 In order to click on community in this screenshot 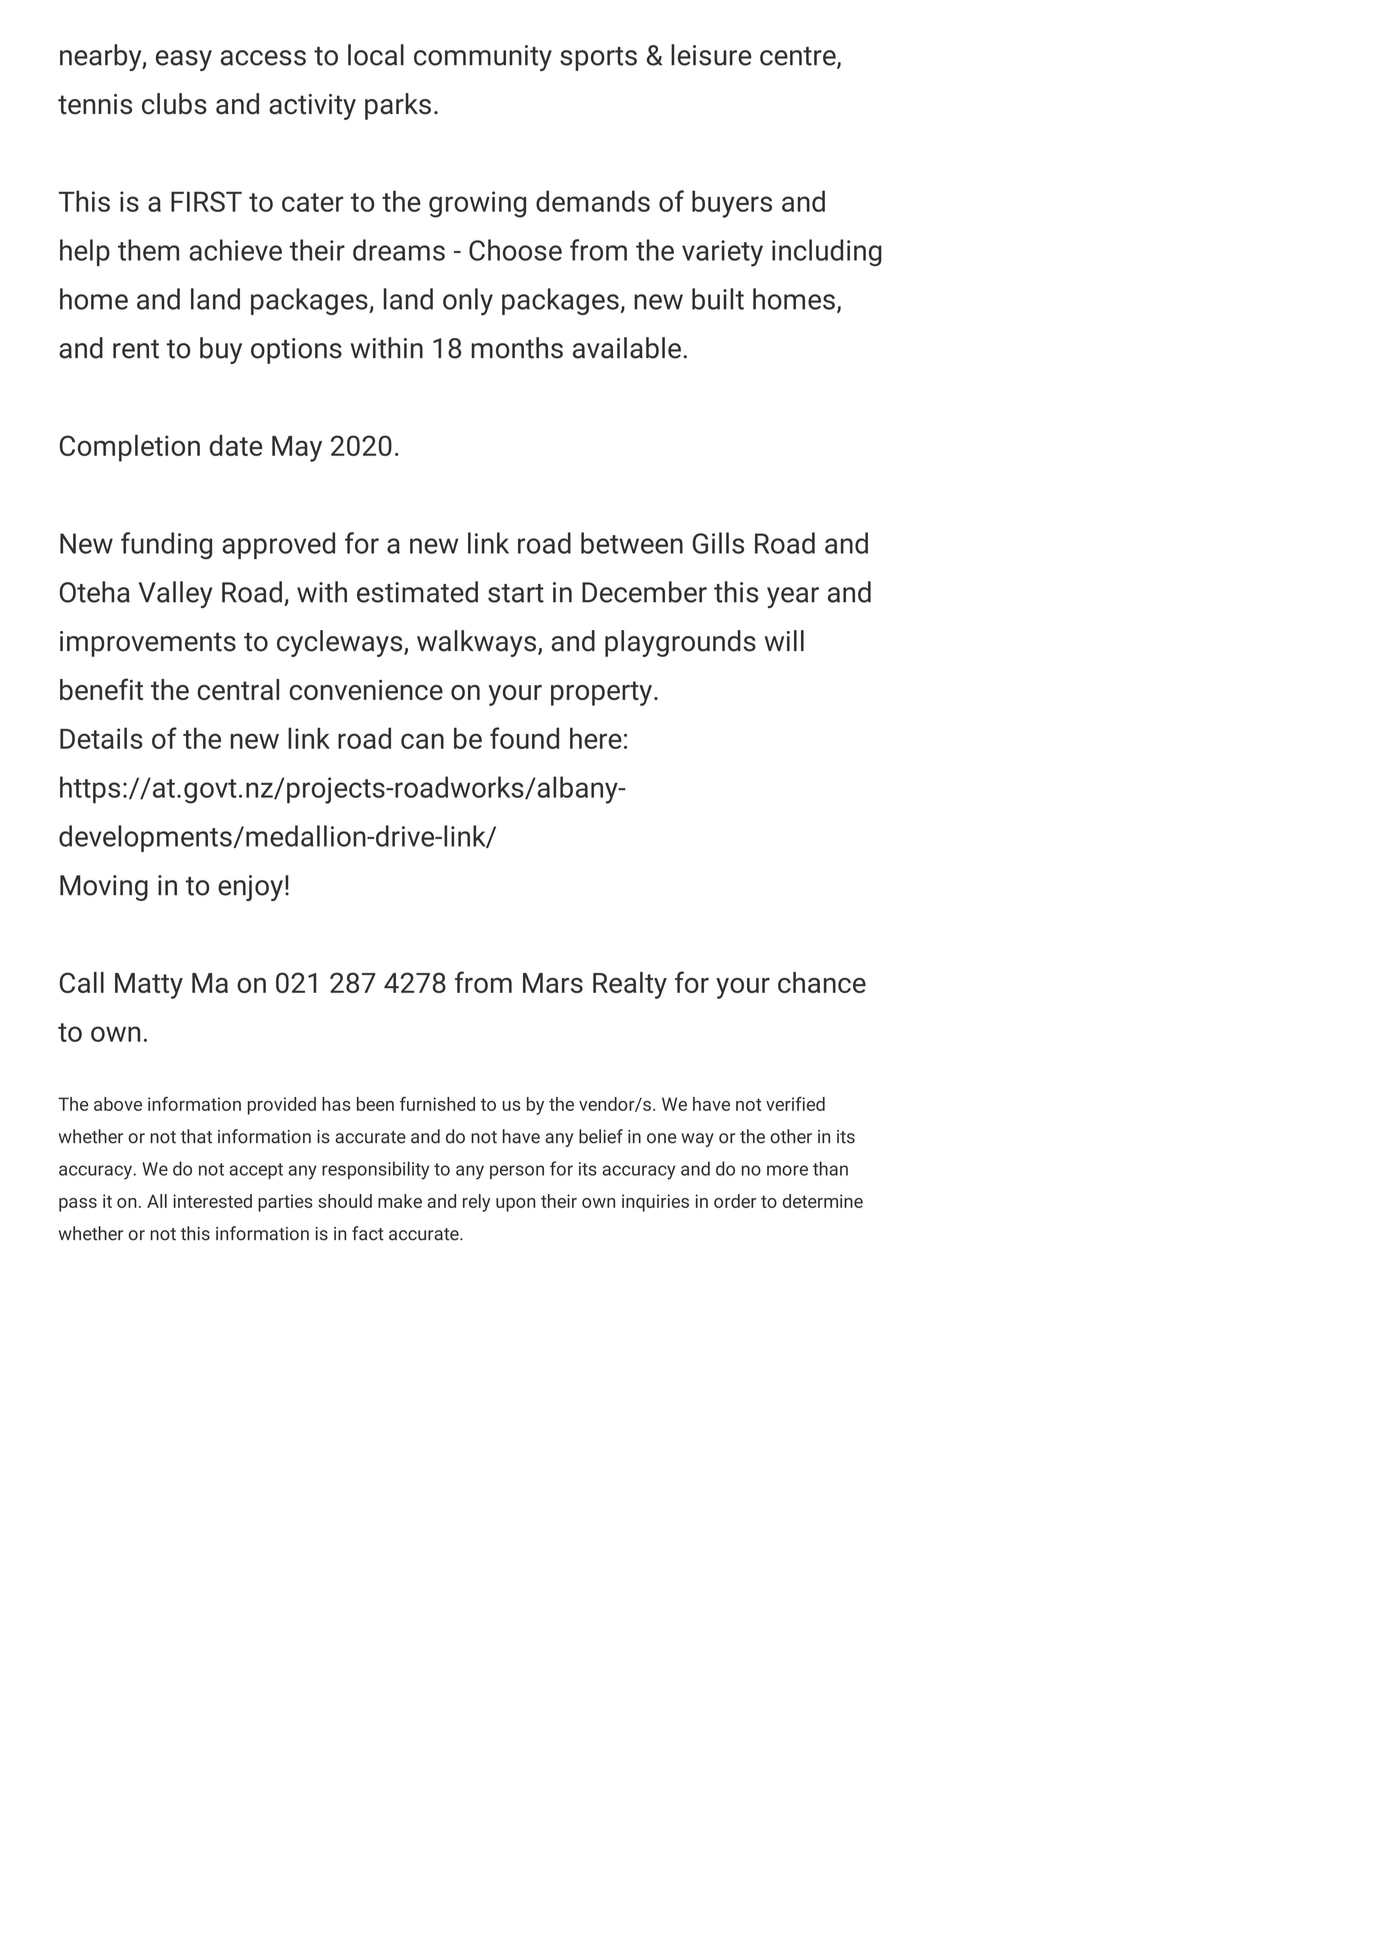, I will do `click(483, 58)`.
